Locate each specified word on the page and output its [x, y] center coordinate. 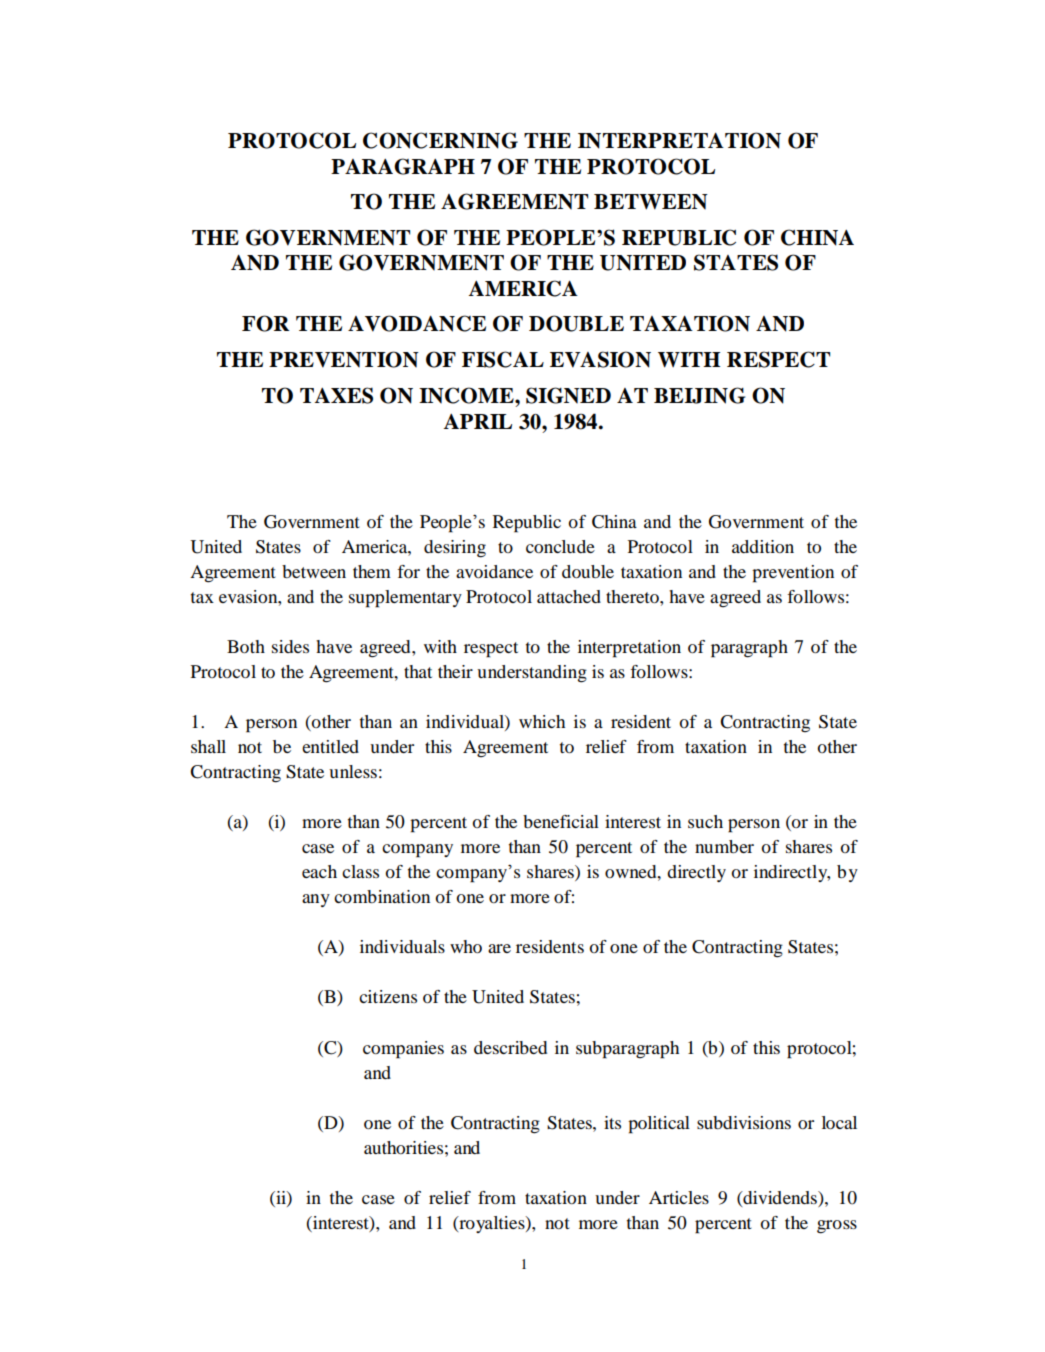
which [542, 721]
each [319, 871]
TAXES [336, 395]
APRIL [478, 421]
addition [763, 546]
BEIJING [700, 395]
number [724, 846]
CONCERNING [440, 140]
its [612, 1122]
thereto [633, 596]
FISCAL [503, 359]
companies [403, 1050]
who [466, 946]
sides [290, 646]
